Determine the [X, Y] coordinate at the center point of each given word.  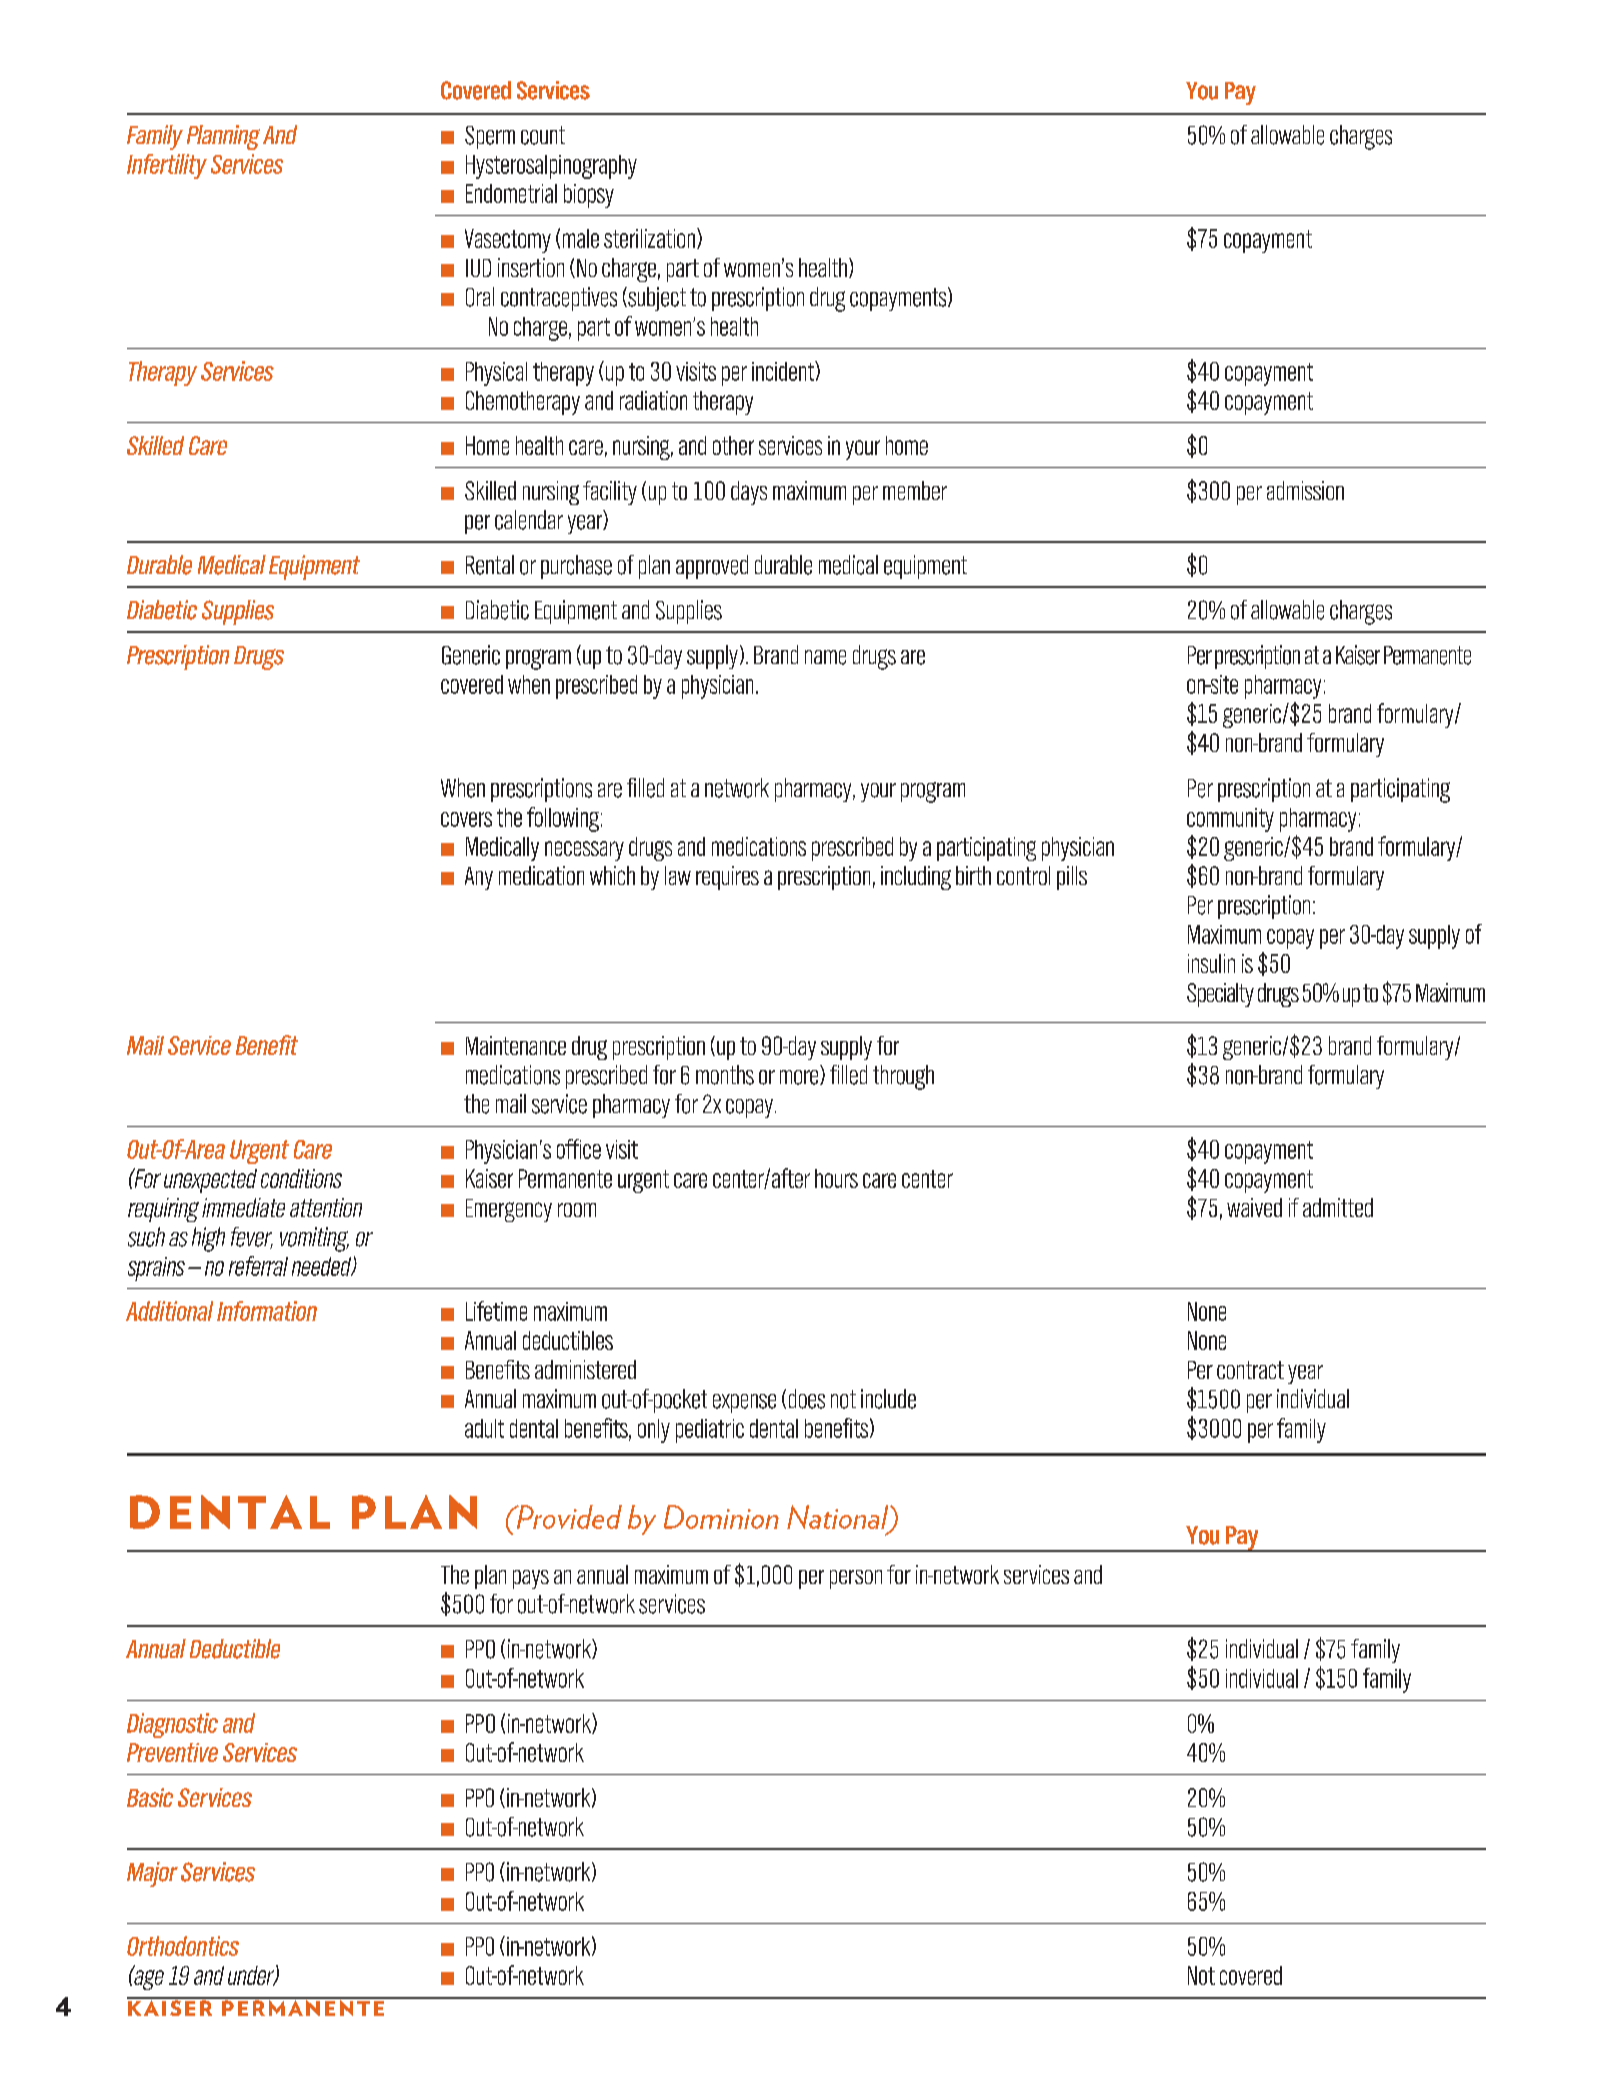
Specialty [1220, 995]
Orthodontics [183, 1946]
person [856, 1579]
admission [1305, 490]
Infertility [167, 166]
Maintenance [516, 1045]
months [725, 1075]
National [839, 1518]
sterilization [649, 238]
